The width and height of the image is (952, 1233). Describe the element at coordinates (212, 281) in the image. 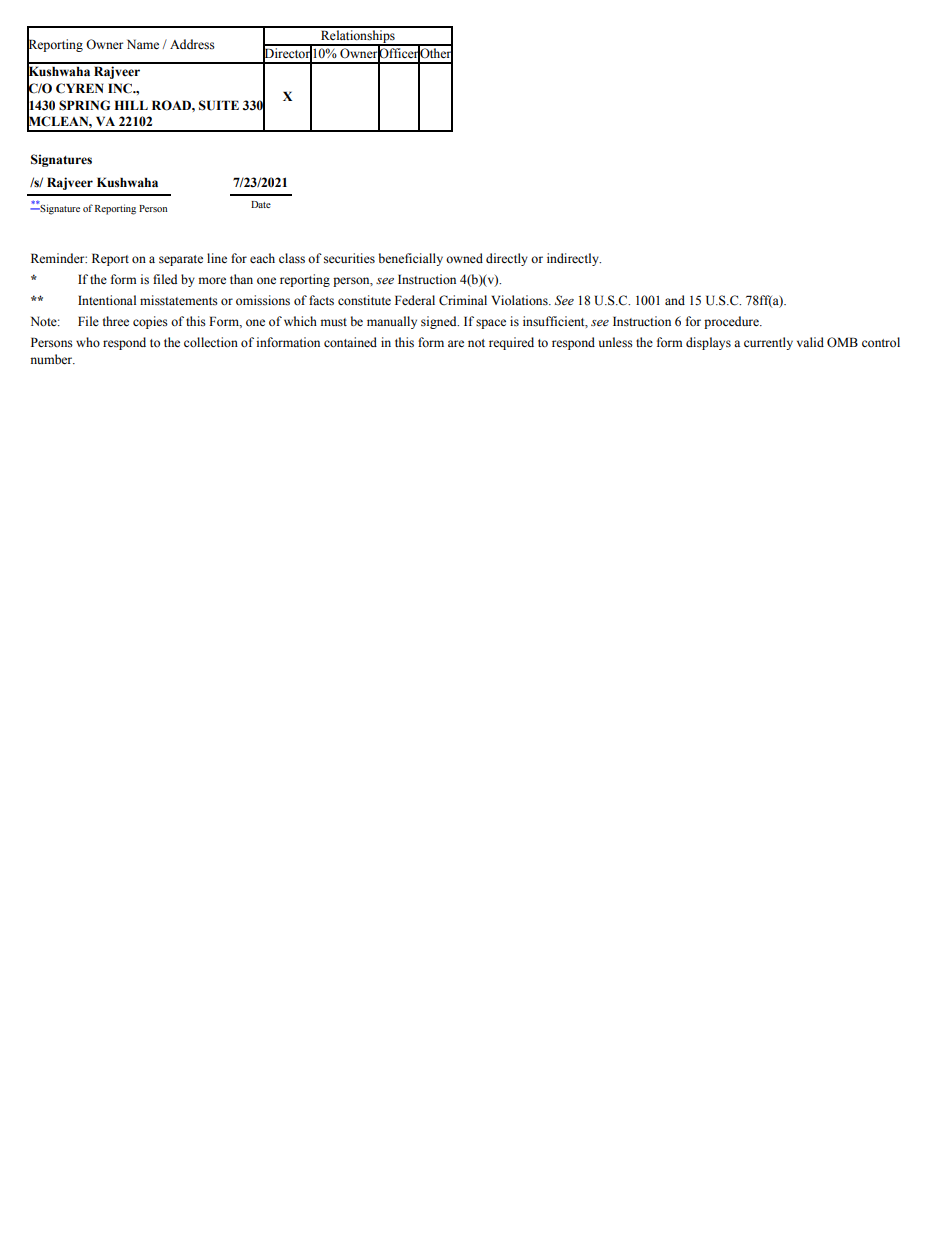

I see `more` at that location.
